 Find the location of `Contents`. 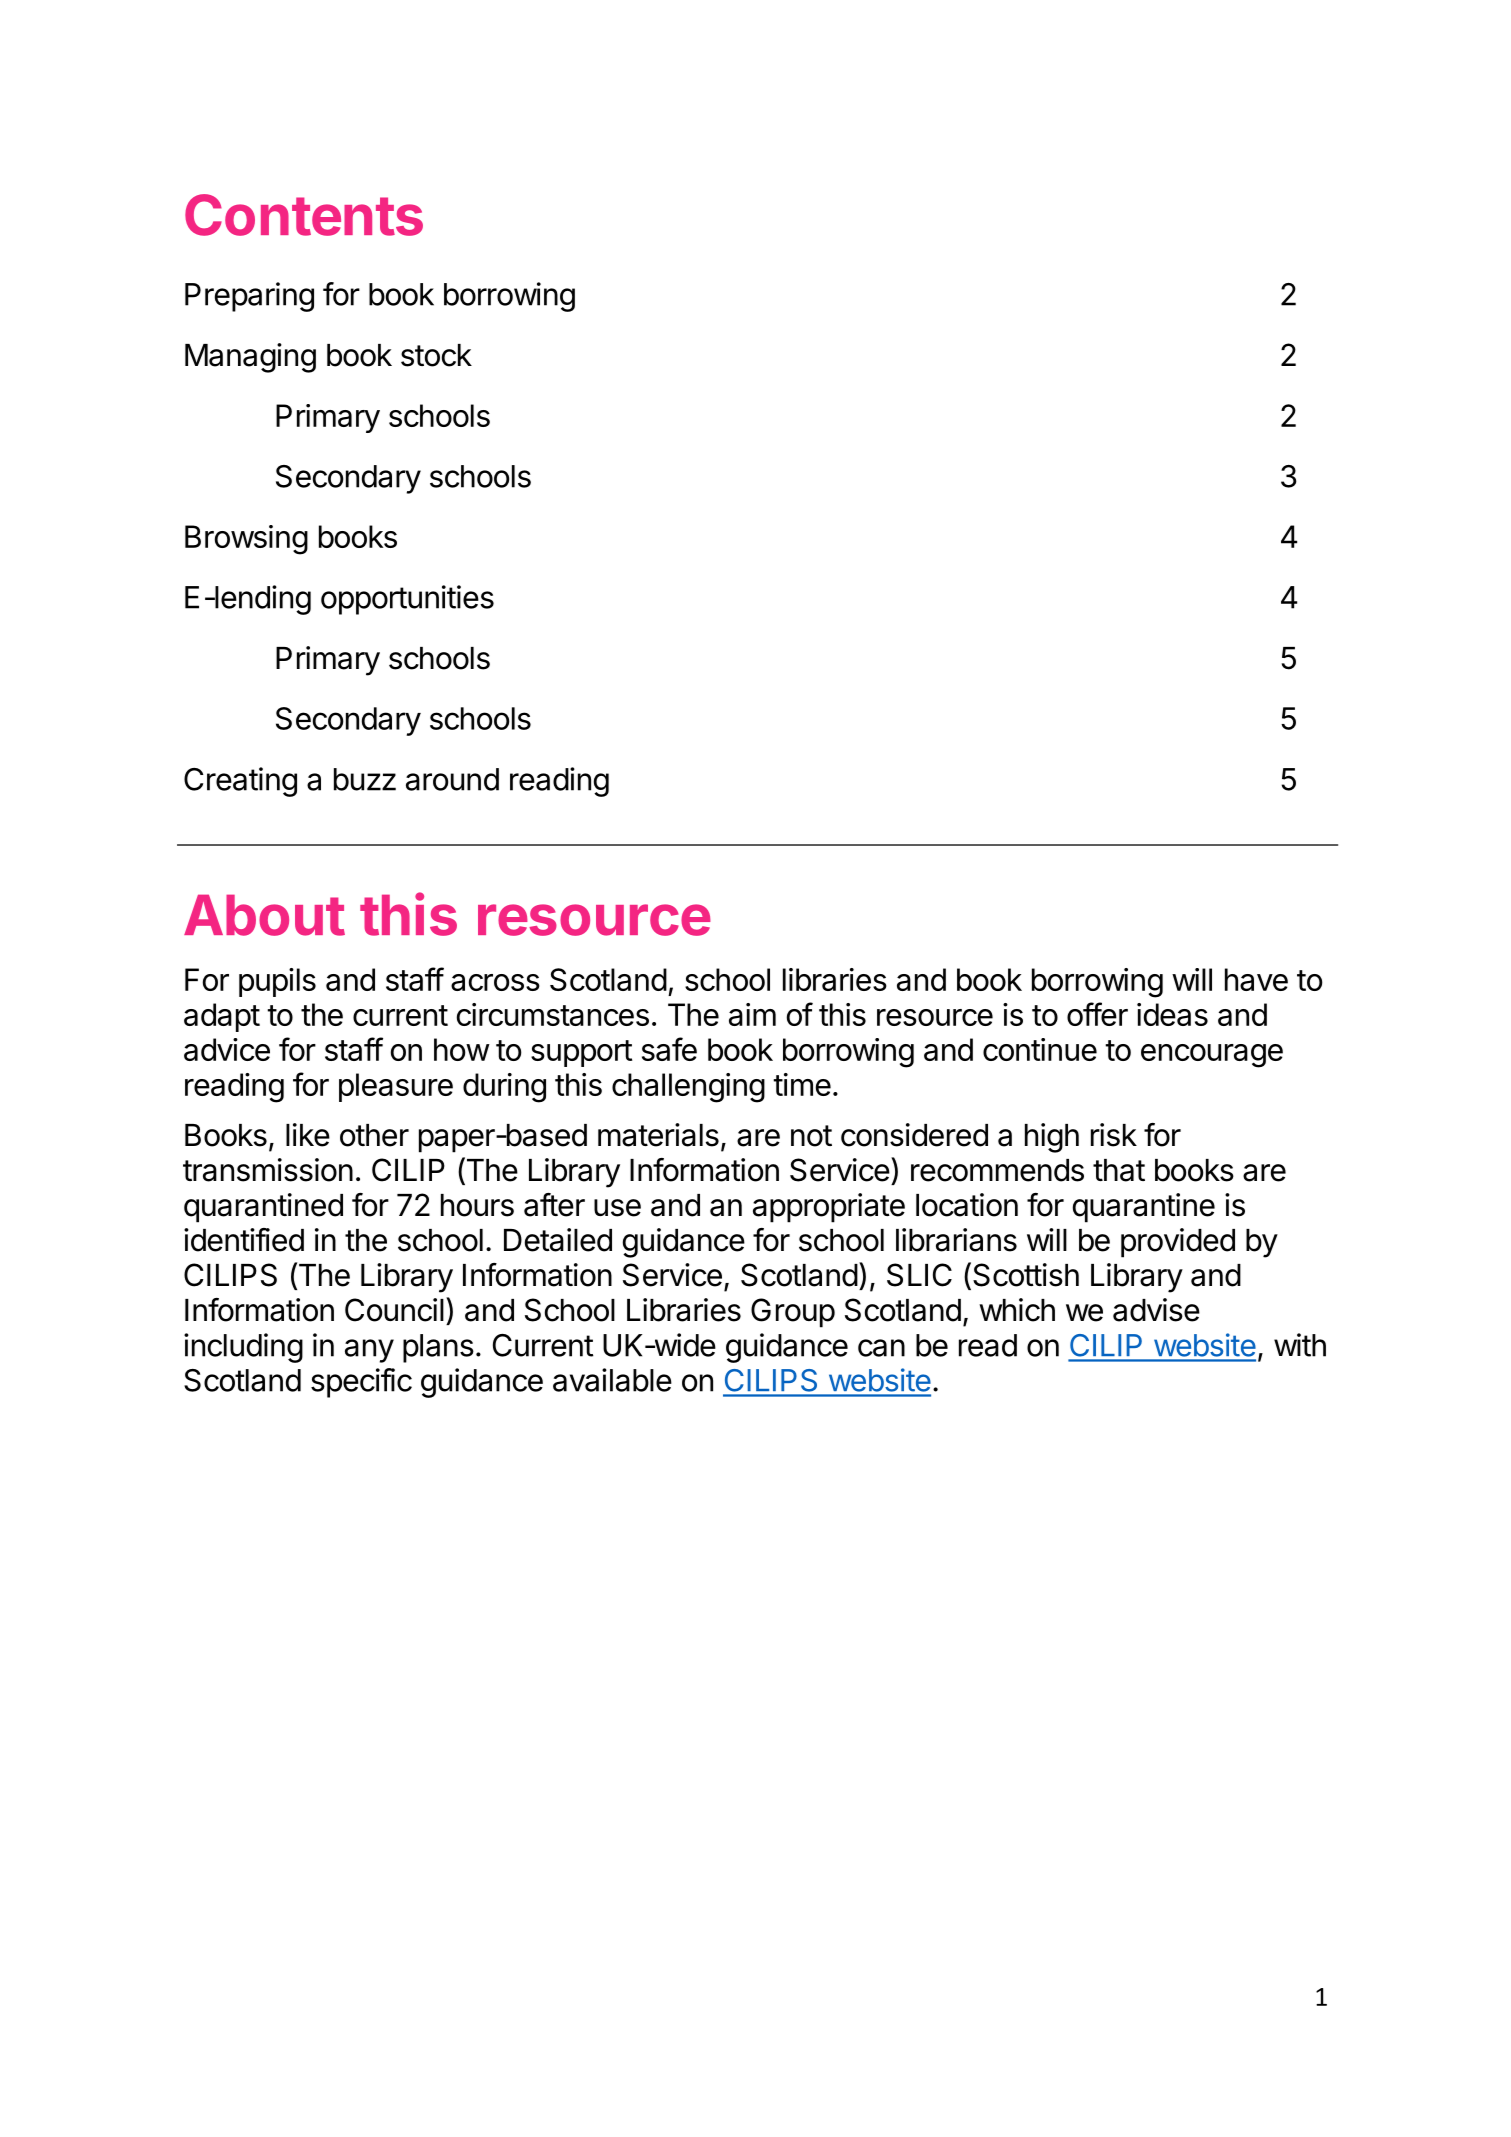

Contents is located at coordinates (304, 215).
